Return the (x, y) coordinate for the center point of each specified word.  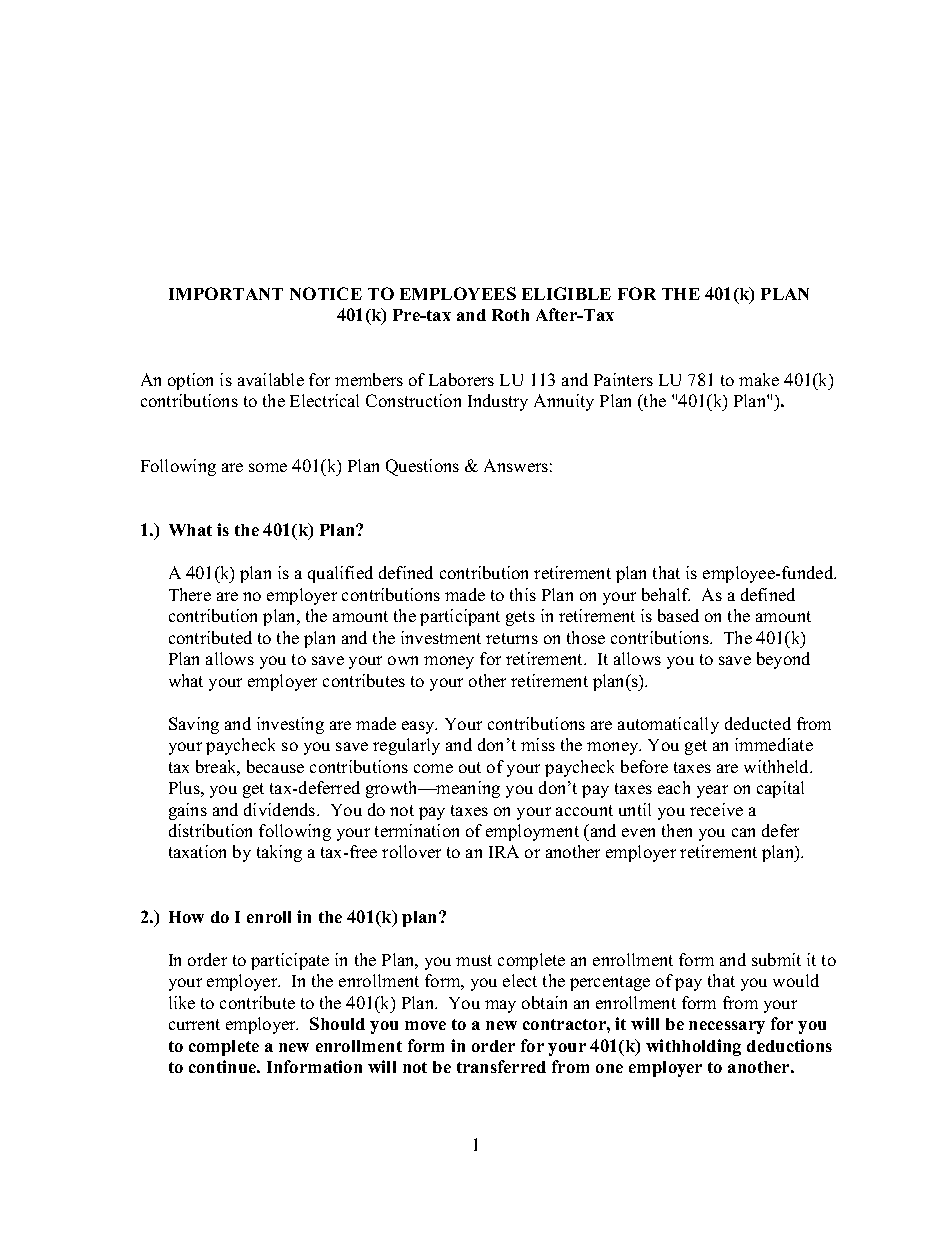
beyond (783, 660)
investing (290, 725)
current (194, 1024)
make (759, 379)
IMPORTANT (226, 293)
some (268, 467)
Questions (422, 467)
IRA (504, 851)
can (743, 832)
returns (512, 638)
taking (279, 853)
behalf (666, 594)
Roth (510, 315)
